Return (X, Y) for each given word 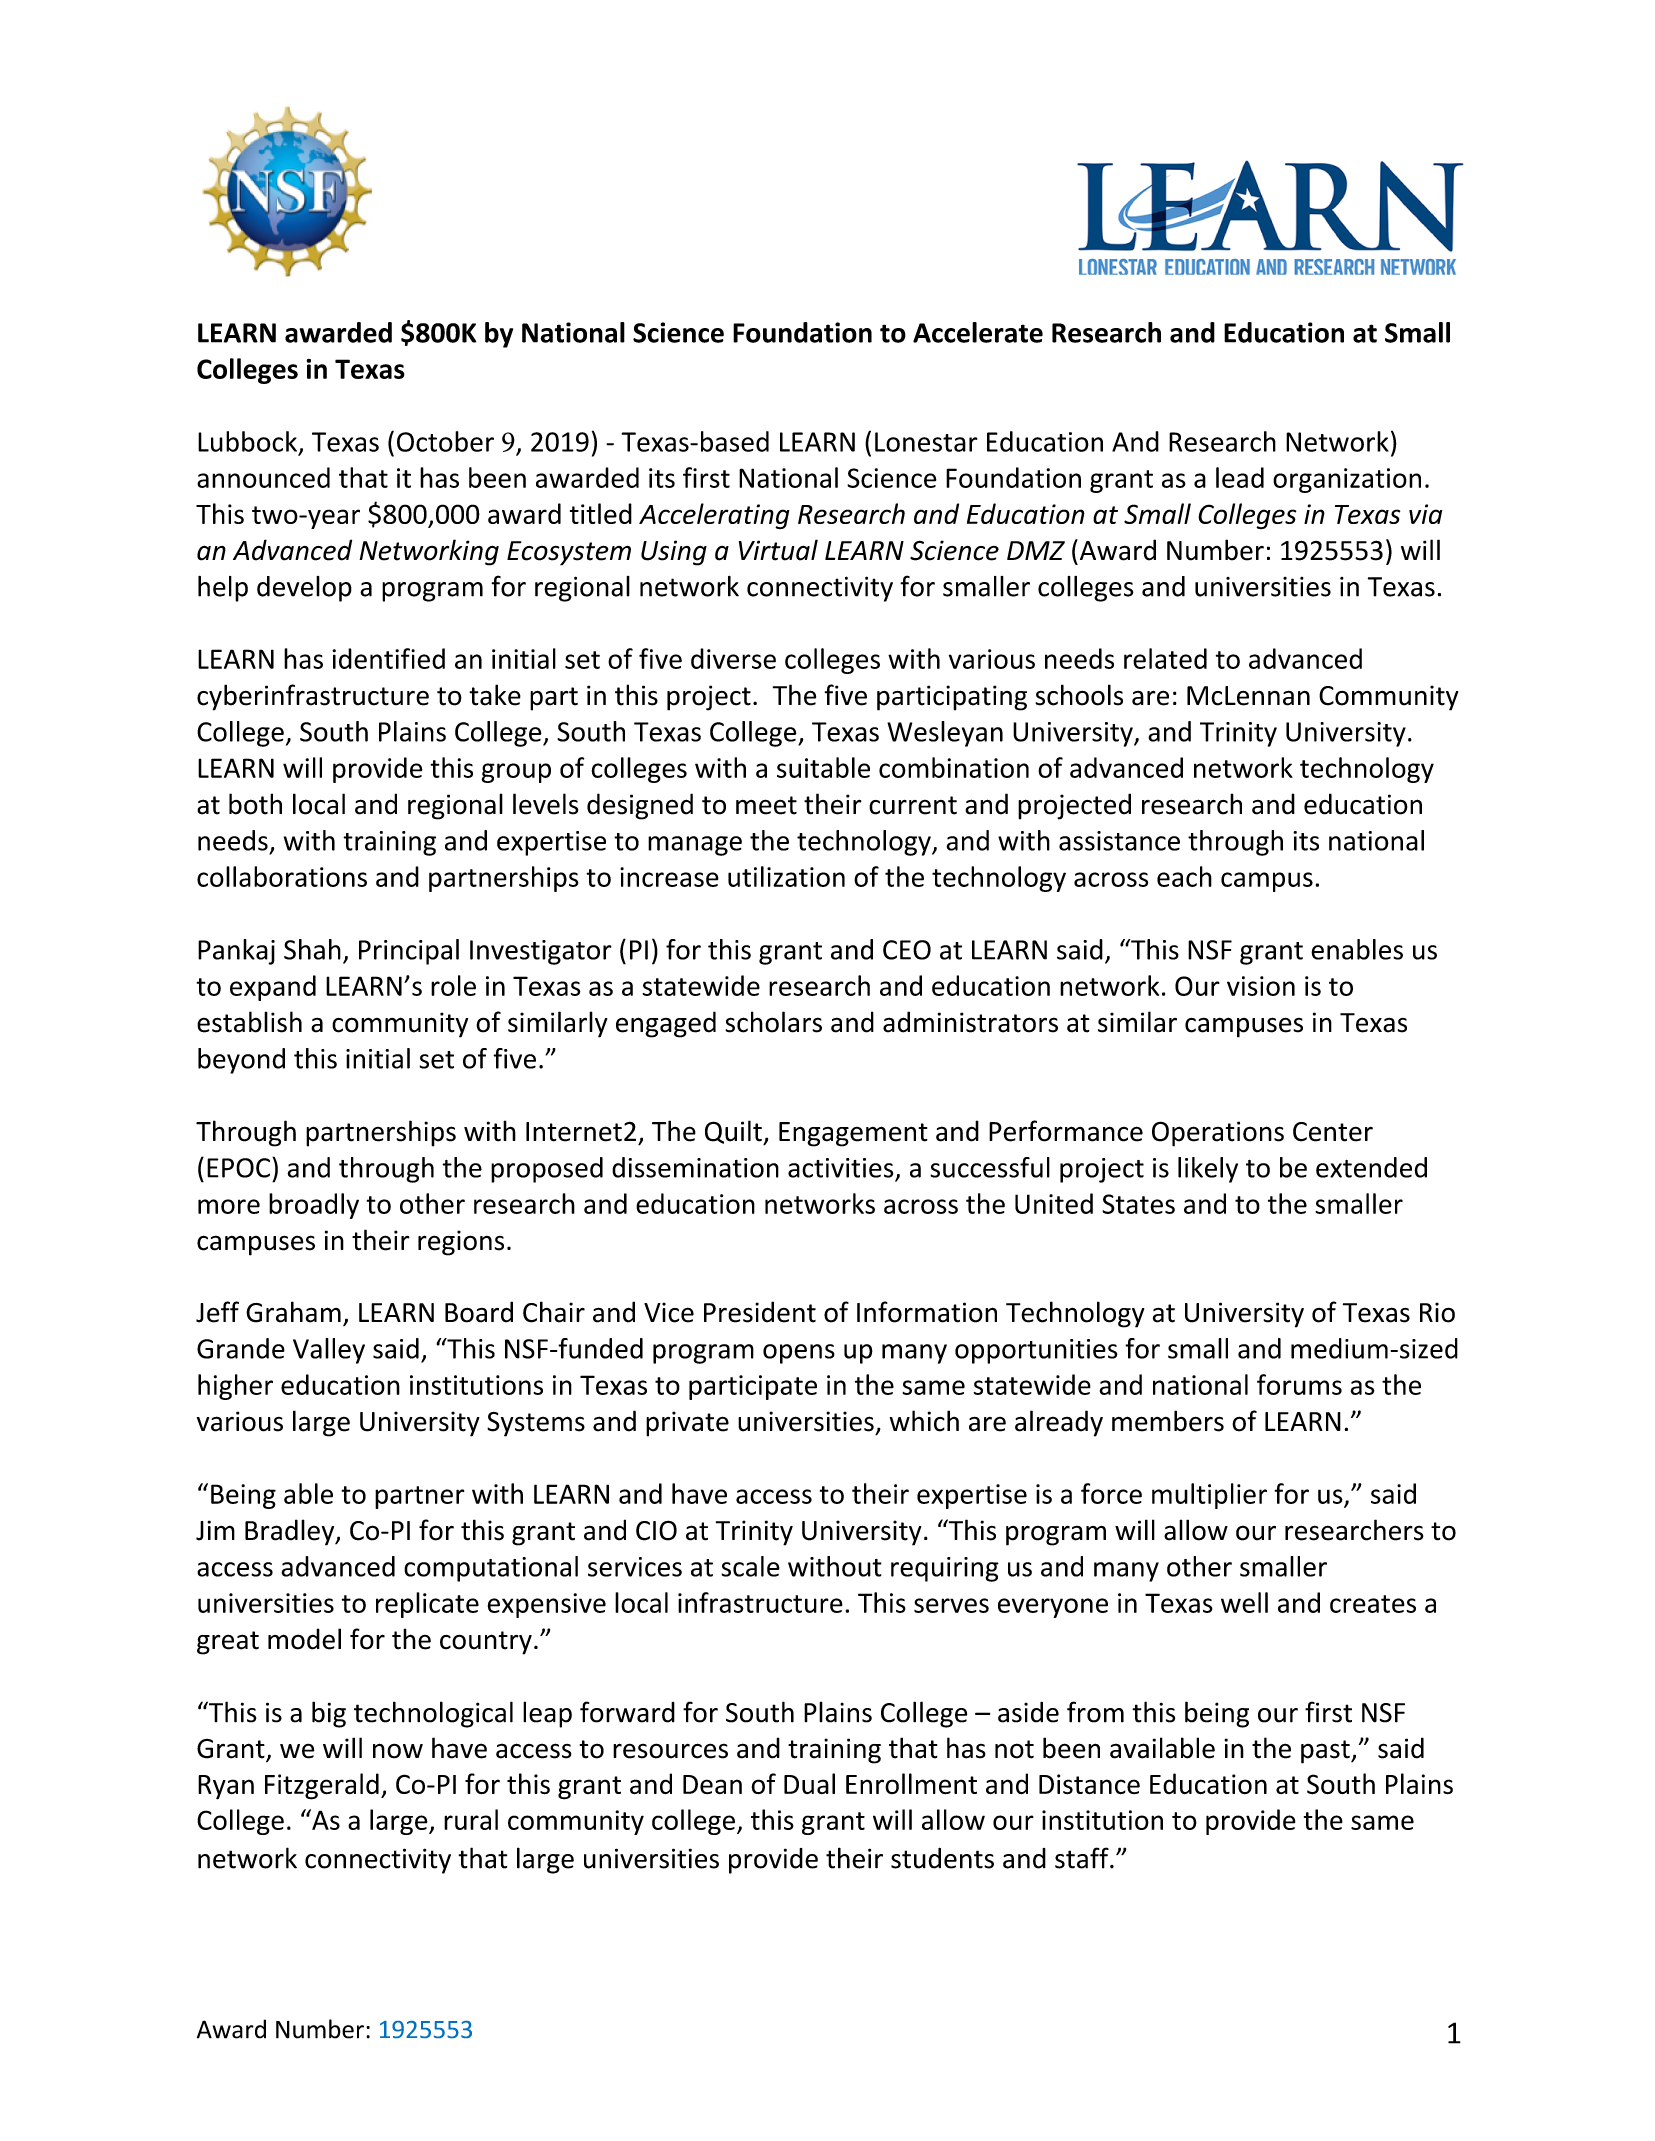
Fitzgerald (322, 1786)
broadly (314, 1206)
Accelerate (978, 332)
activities (841, 1168)
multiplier (1209, 1496)
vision (1261, 986)
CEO (907, 950)
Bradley (291, 1532)
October (445, 441)
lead (1240, 477)
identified (388, 658)
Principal (409, 952)
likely (1208, 1170)
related (1165, 658)
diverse (733, 658)
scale (750, 1566)
